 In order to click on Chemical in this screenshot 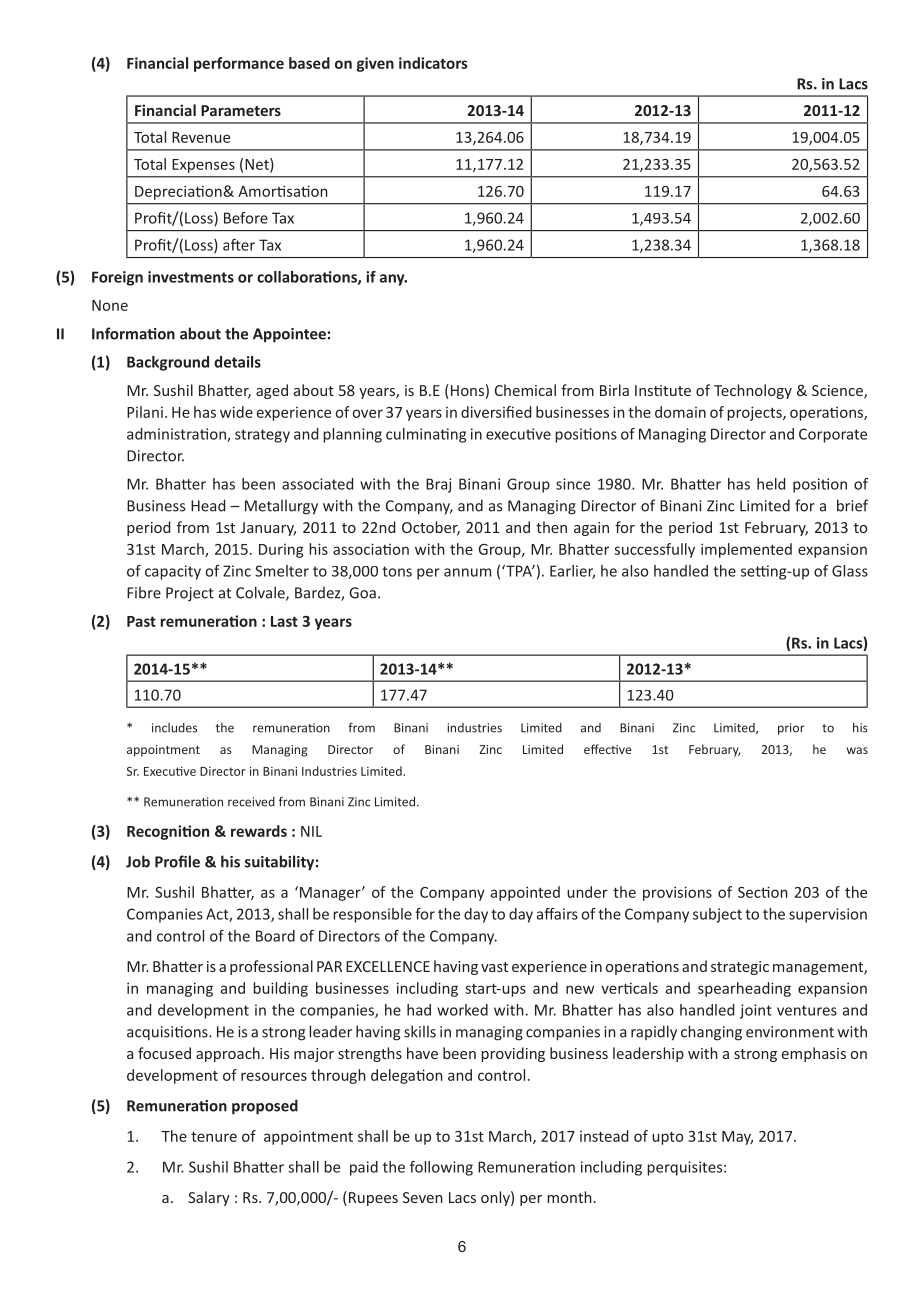, I will do `click(525, 390)`.
